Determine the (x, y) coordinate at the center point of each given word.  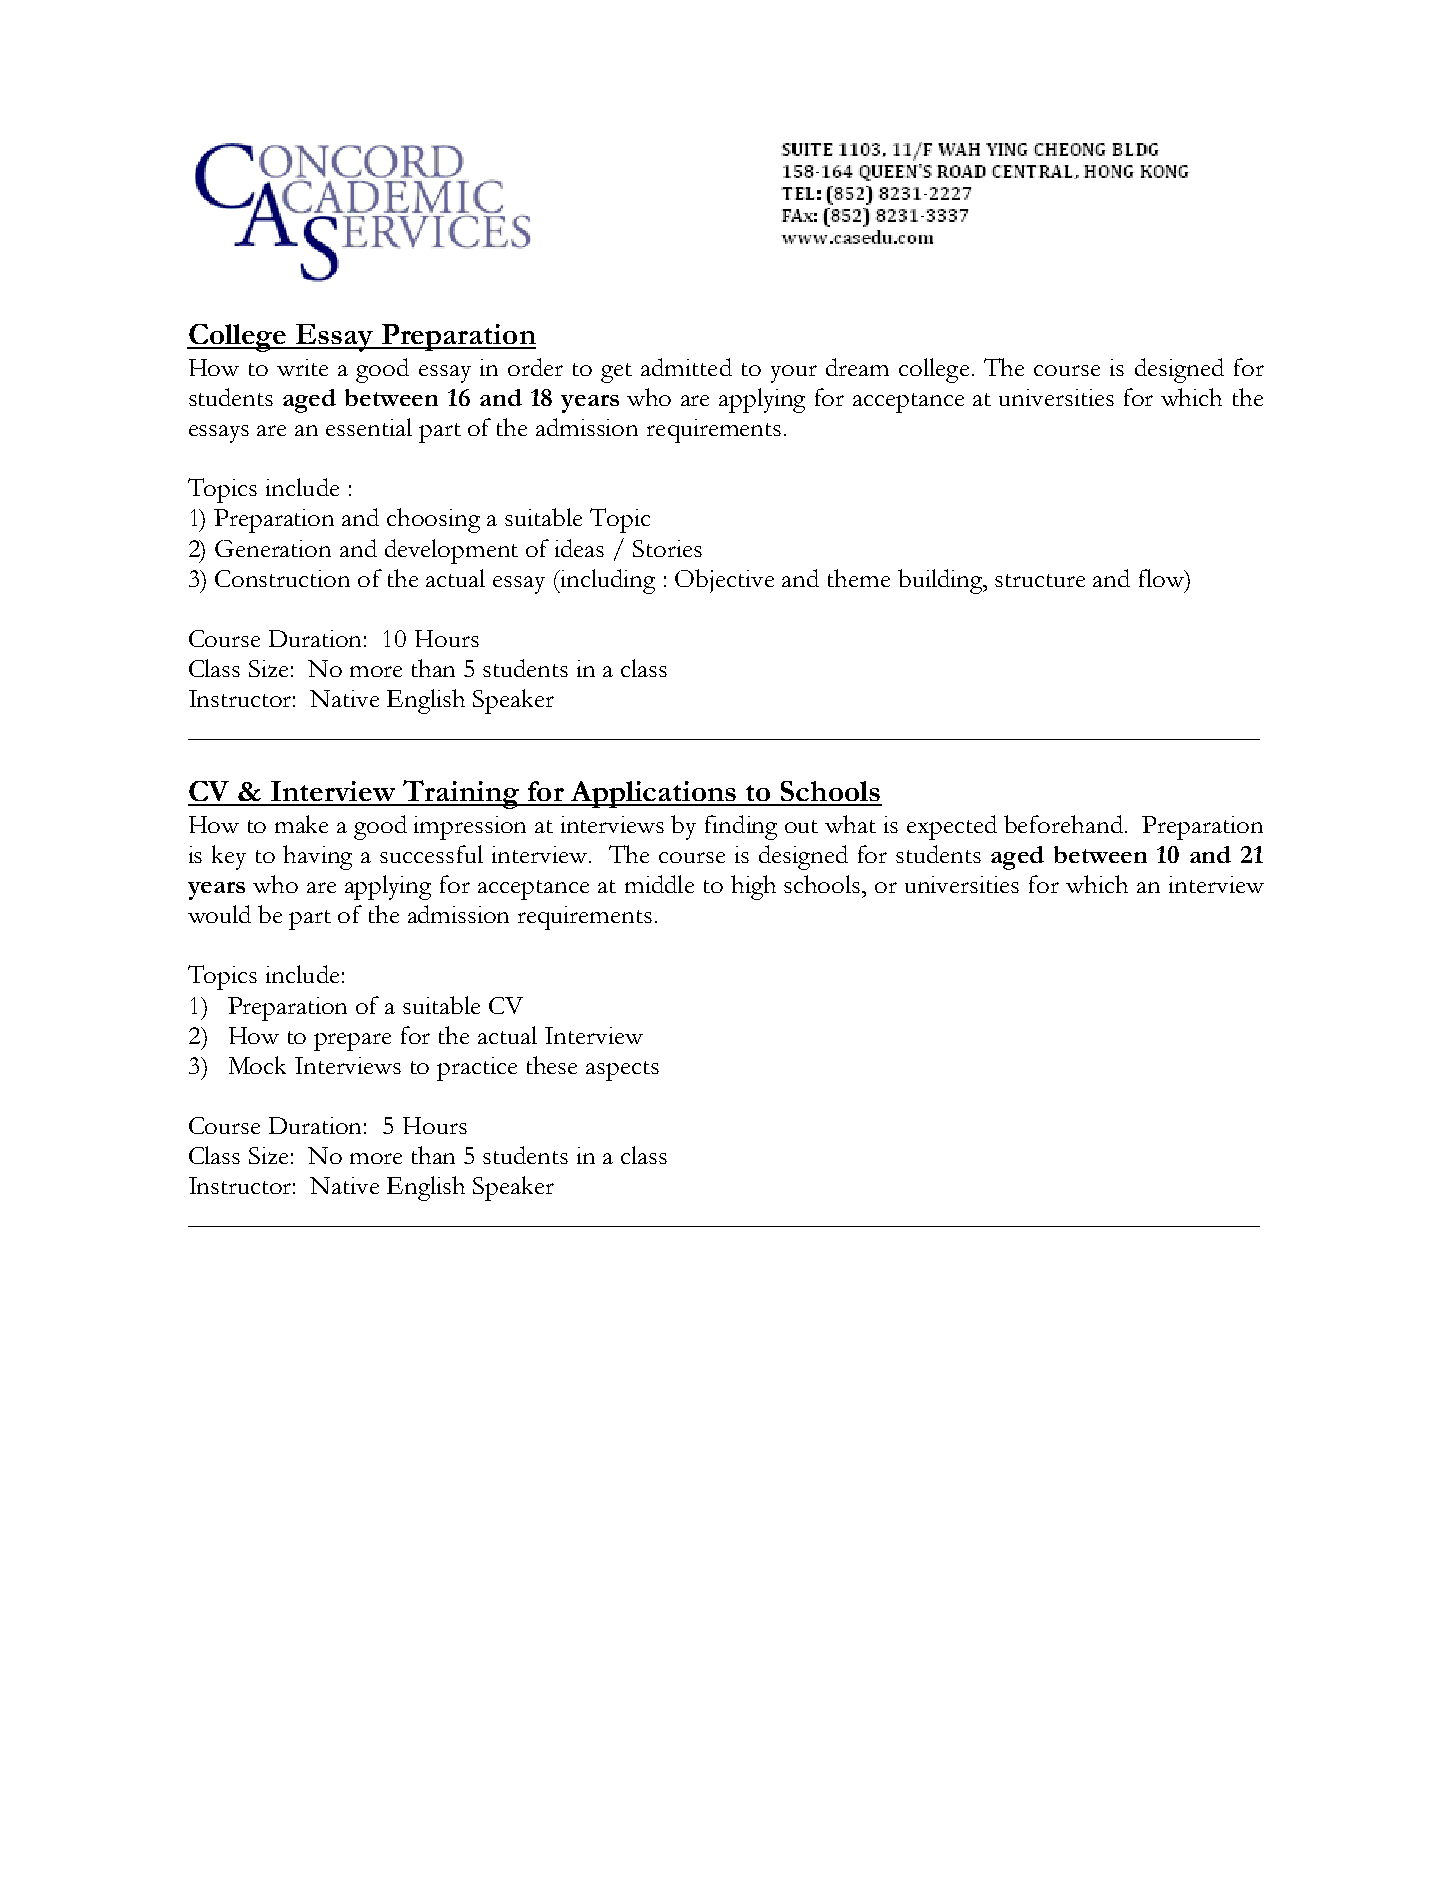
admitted (686, 367)
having (317, 857)
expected (952, 827)
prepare (352, 1042)
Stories (667, 548)
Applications (653, 794)
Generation (273, 548)
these (552, 1065)
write (302, 367)
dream (857, 367)
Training (461, 794)
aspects (622, 1071)
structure (1040, 580)
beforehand (1065, 824)
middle (659, 884)
